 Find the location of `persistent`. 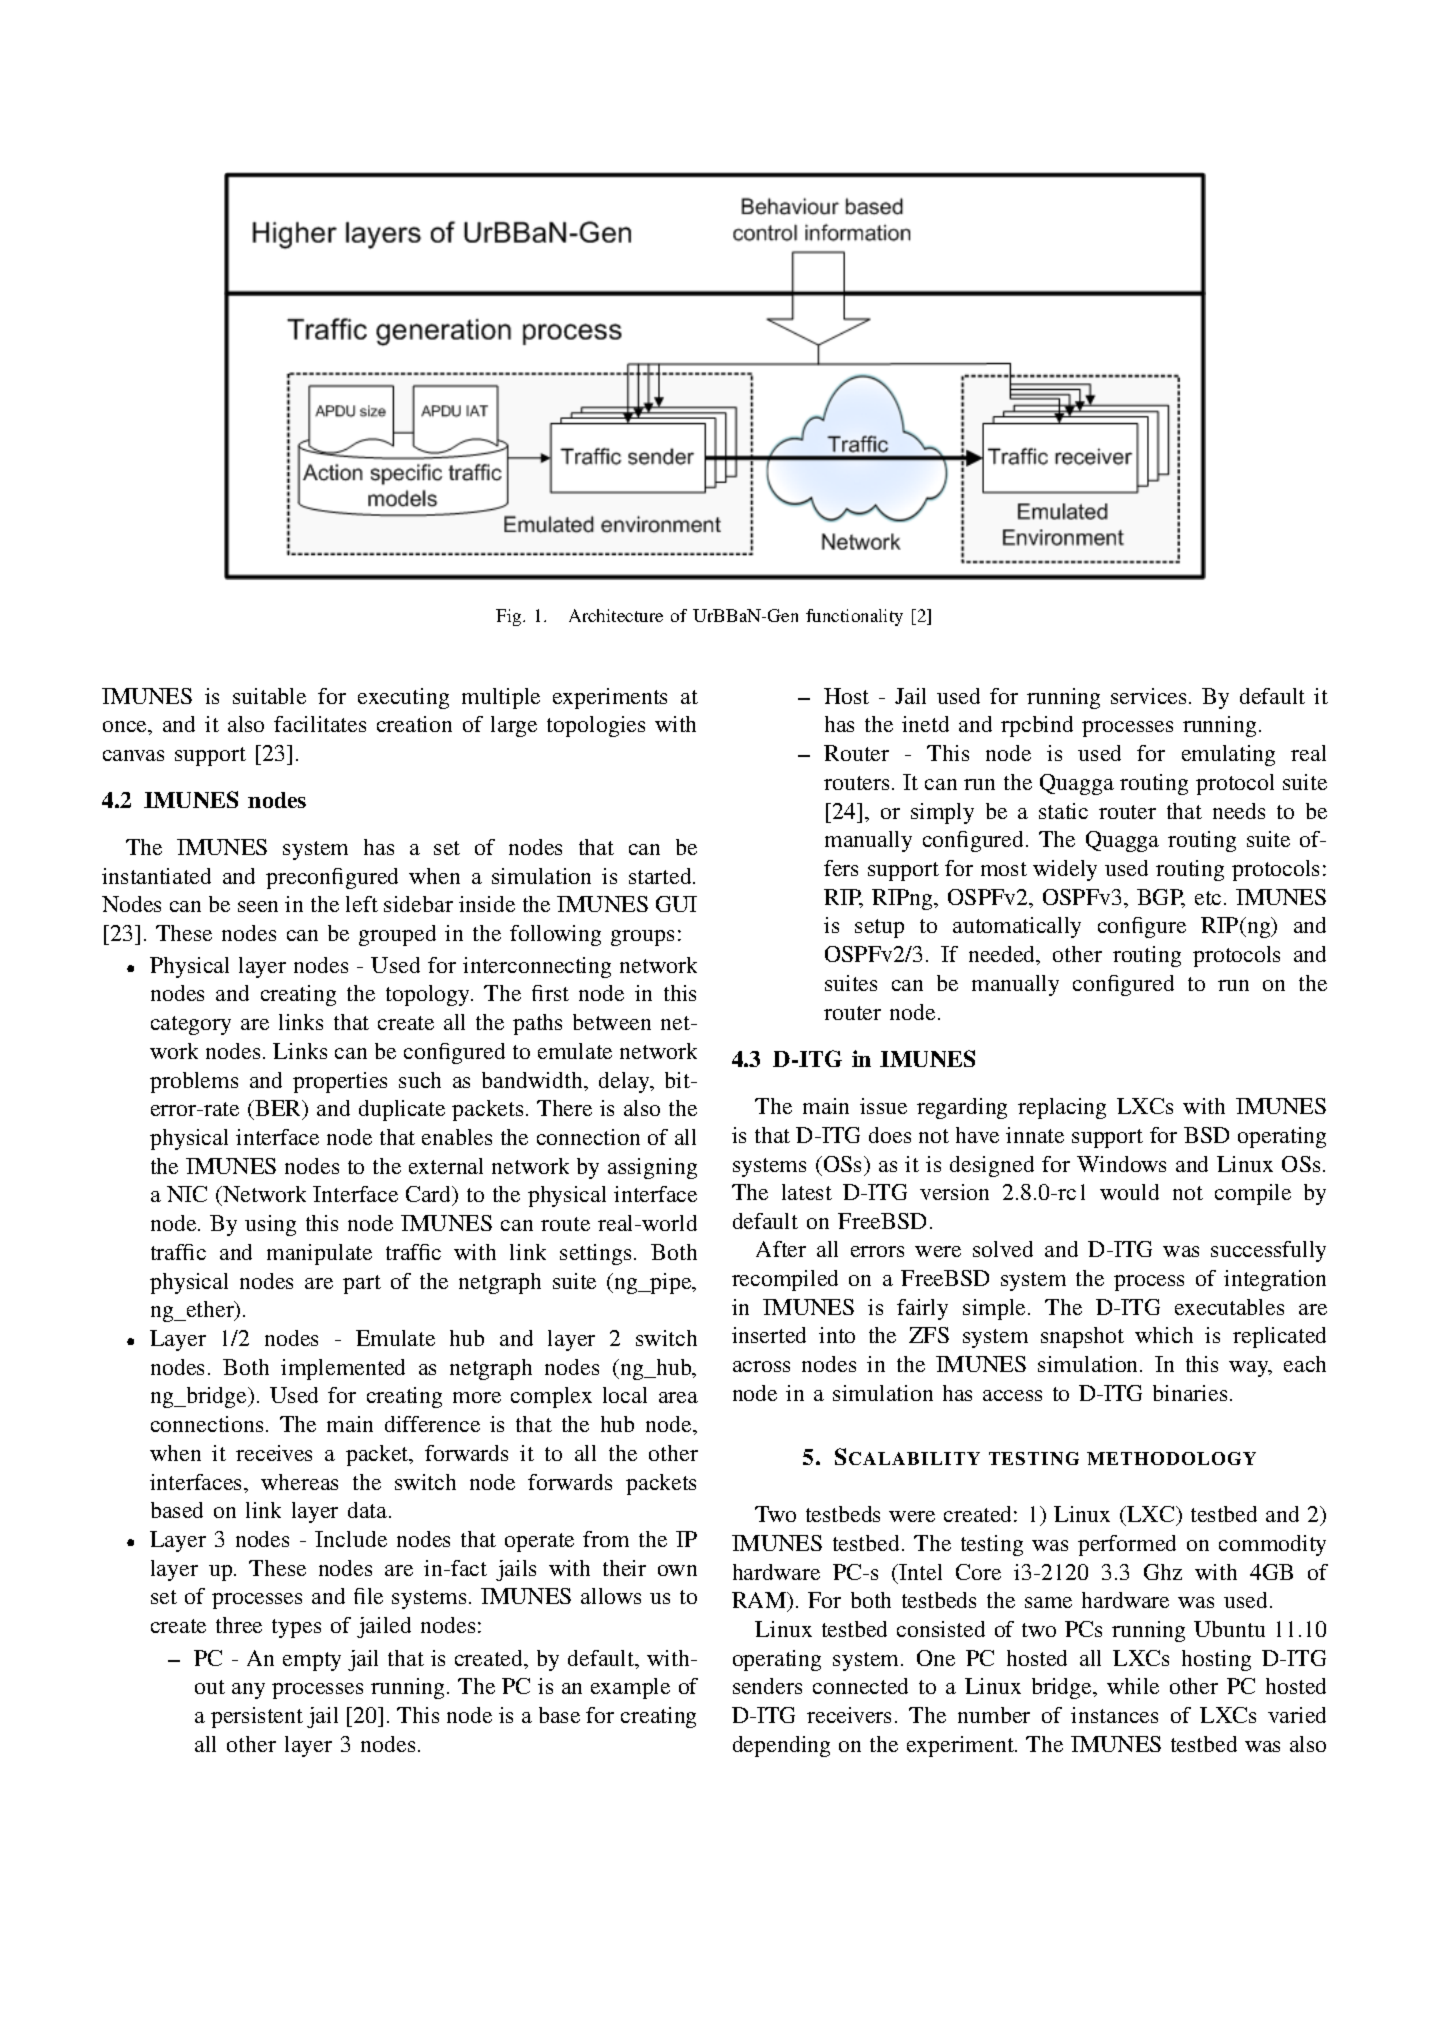

persistent is located at coordinates (257, 1717).
